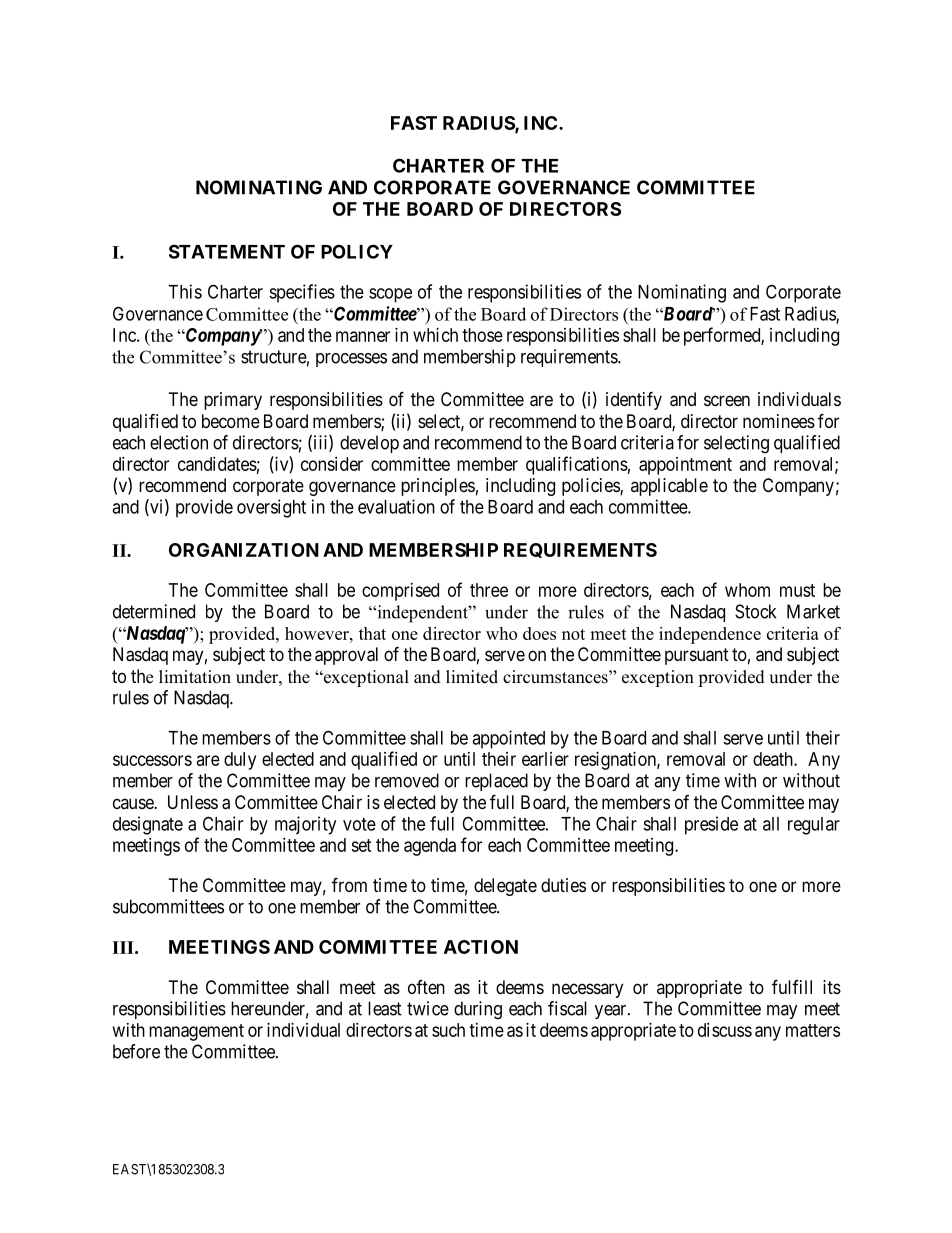 The height and width of the document is (1233, 952). Describe the element at coordinates (390, 295) in the document. I see `scope` at that location.
